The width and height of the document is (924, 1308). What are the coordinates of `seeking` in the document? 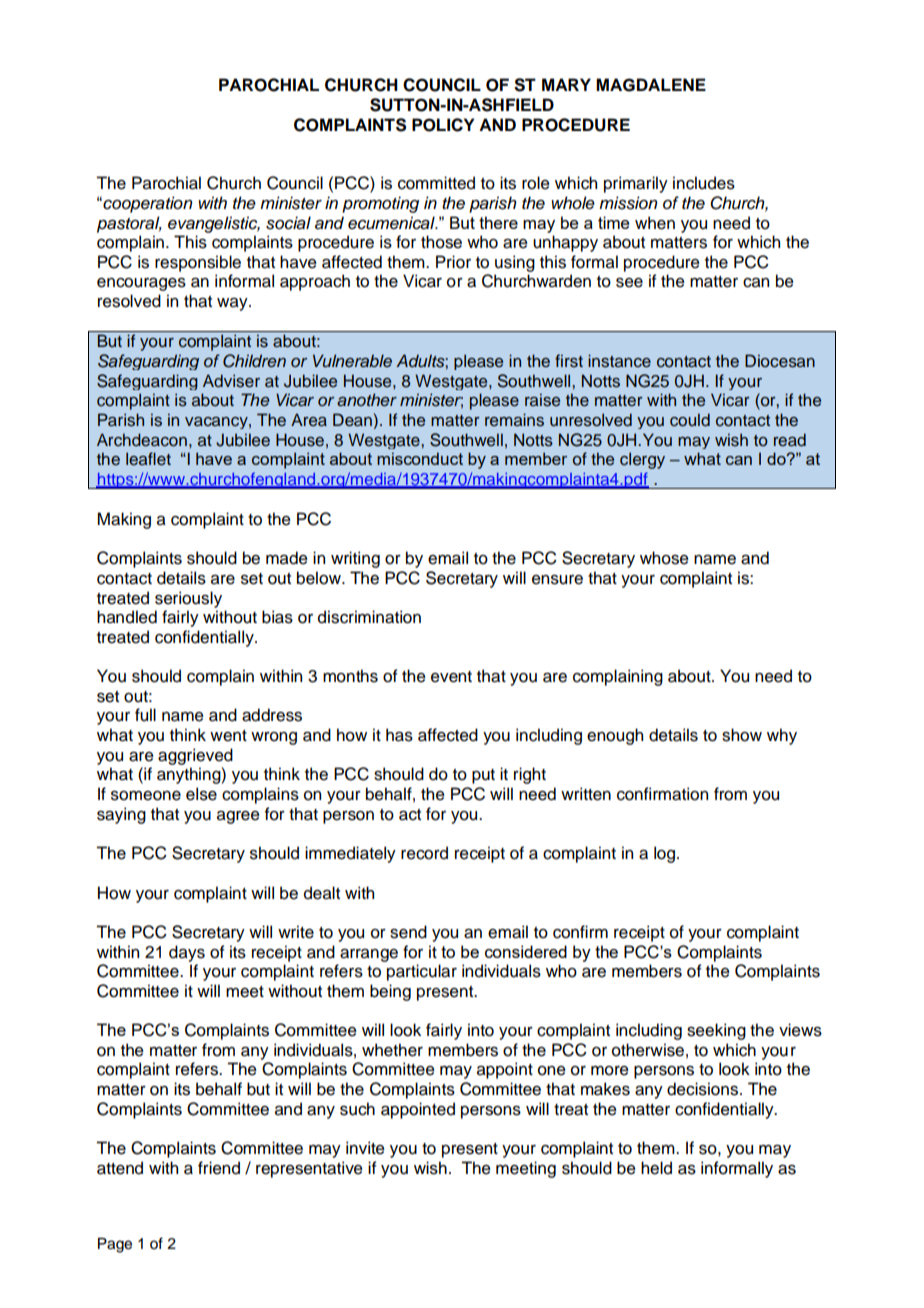 It's located at (716, 1031).
